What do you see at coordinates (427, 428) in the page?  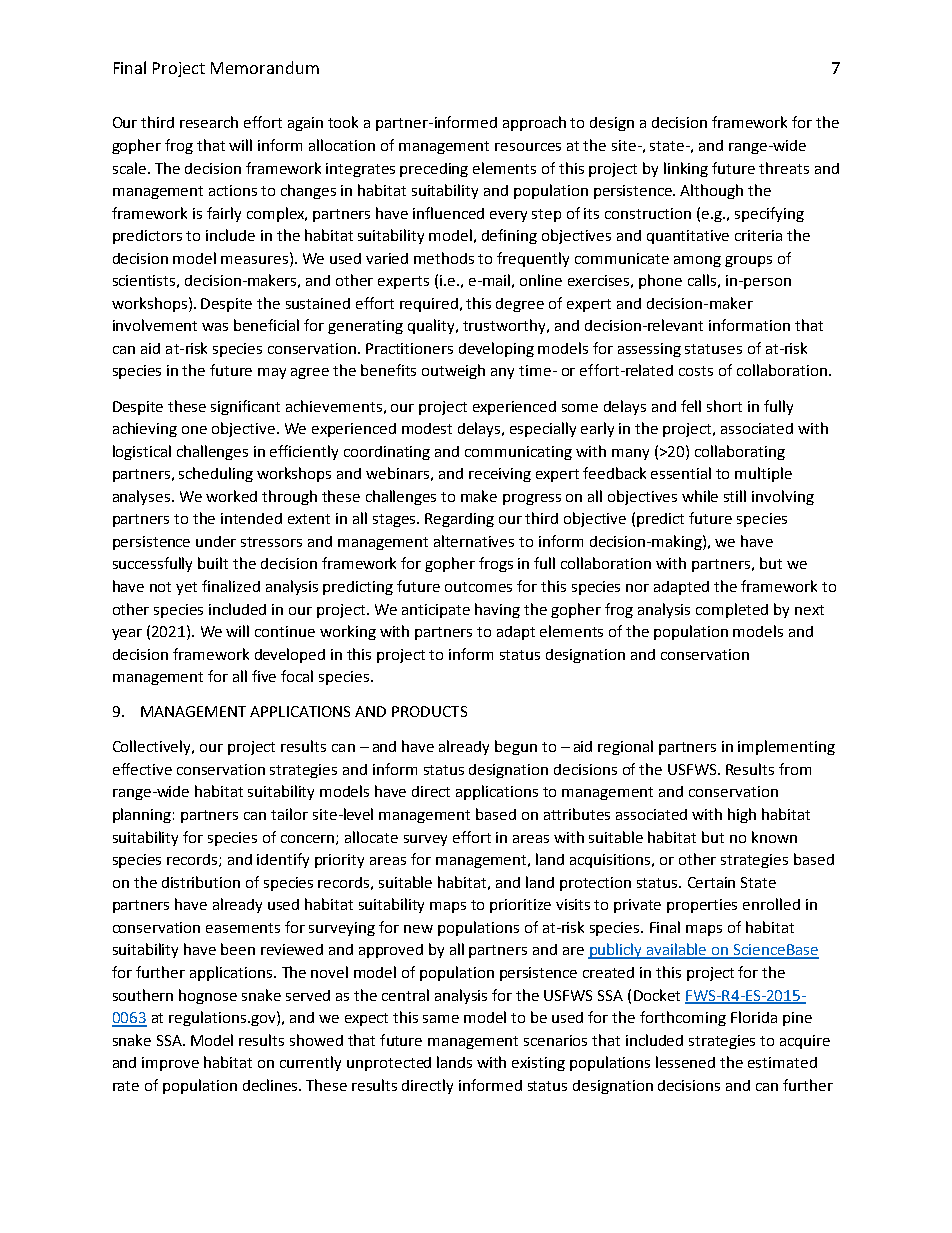 I see `modest` at bounding box center [427, 428].
